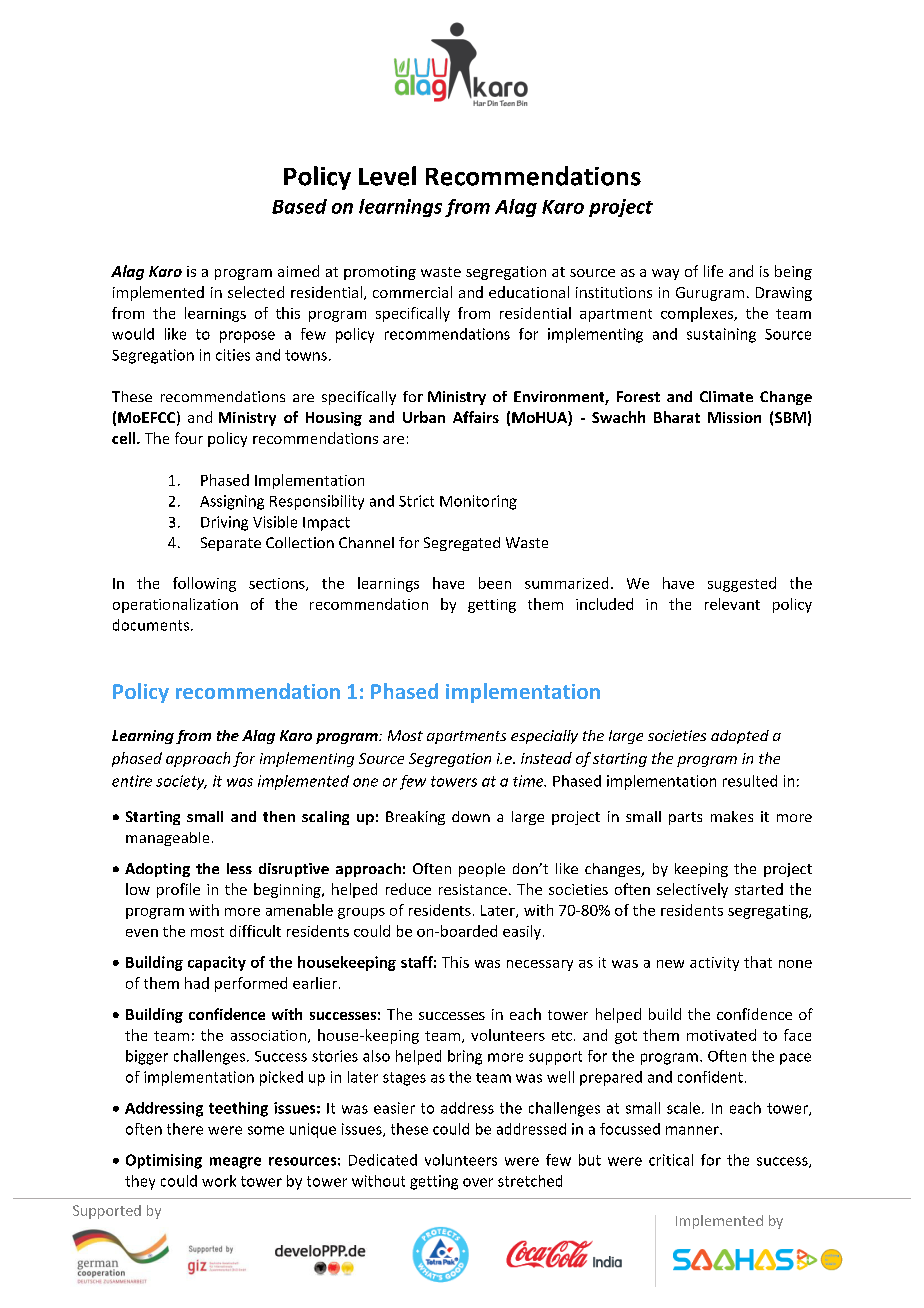 The width and height of the screenshot is (924, 1308). Describe the element at coordinates (750, 781) in the screenshot. I see `resulted` at that location.
